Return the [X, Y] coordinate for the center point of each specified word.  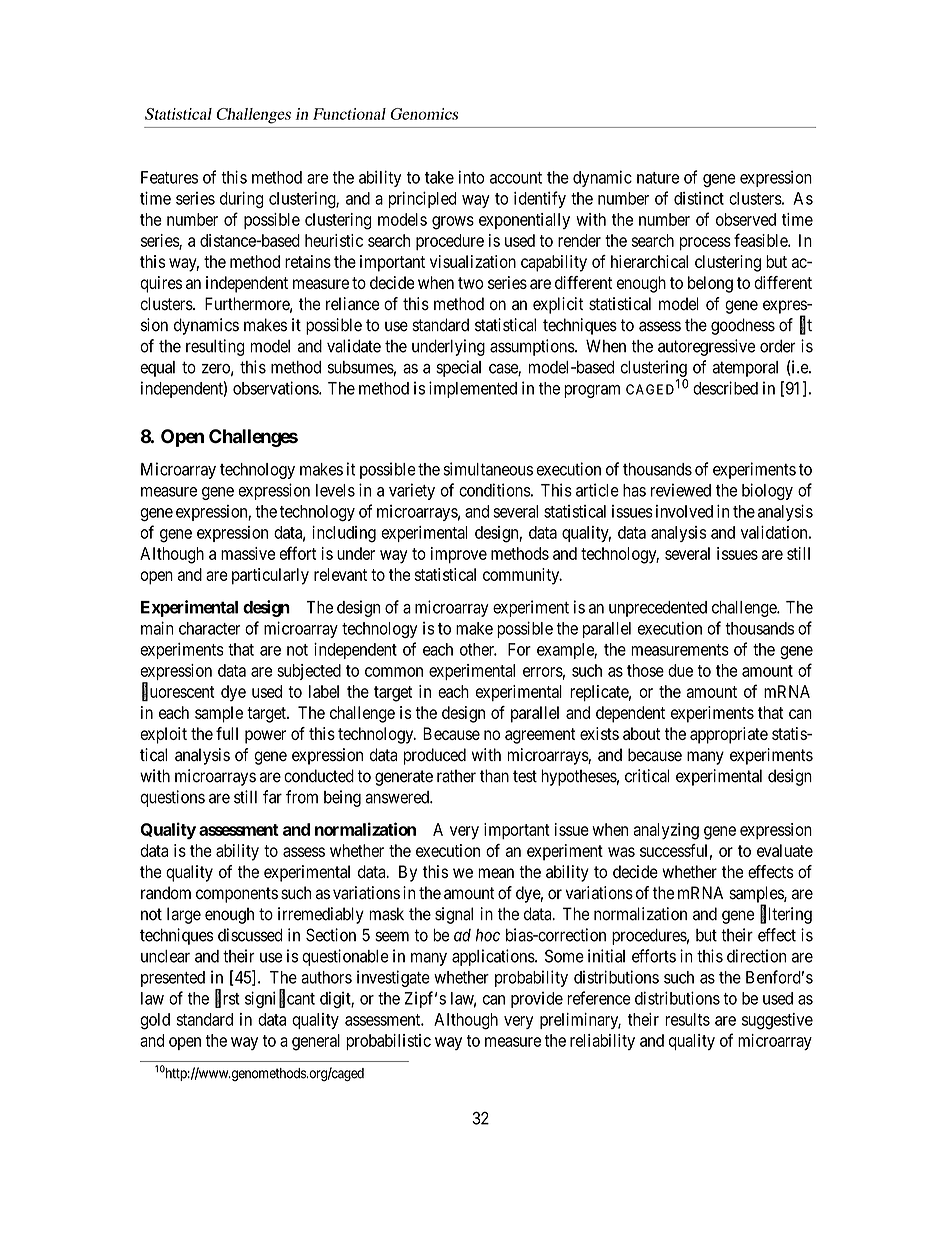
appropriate [729, 735]
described [725, 388]
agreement [540, 736]
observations [276, 388]
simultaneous [488, 469]
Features [169, 177]
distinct [699, 198]
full [227, 733]
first [227, 998]
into [471, 177]
